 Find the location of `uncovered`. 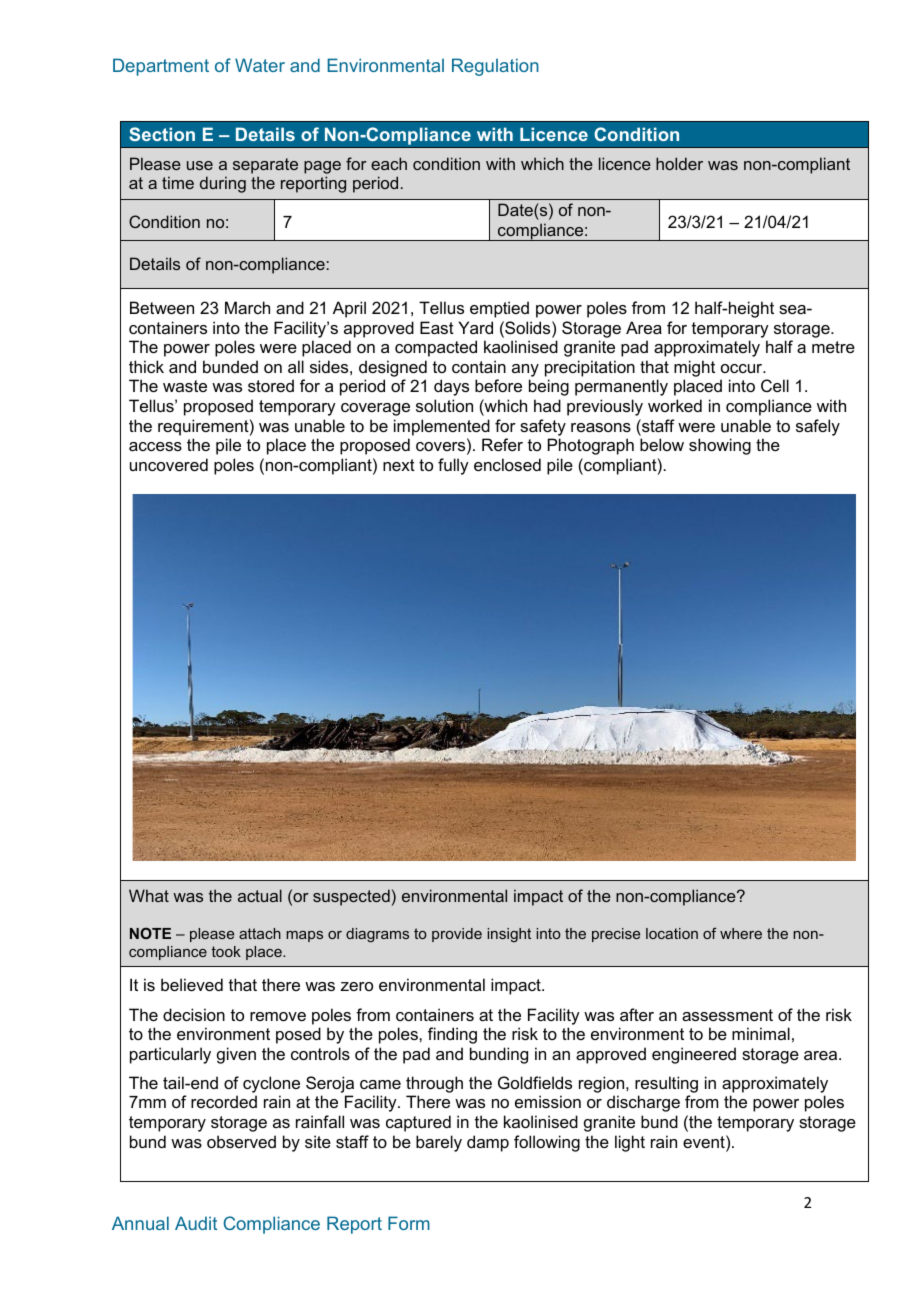

uncovered is located at coordinates (169, 464).
